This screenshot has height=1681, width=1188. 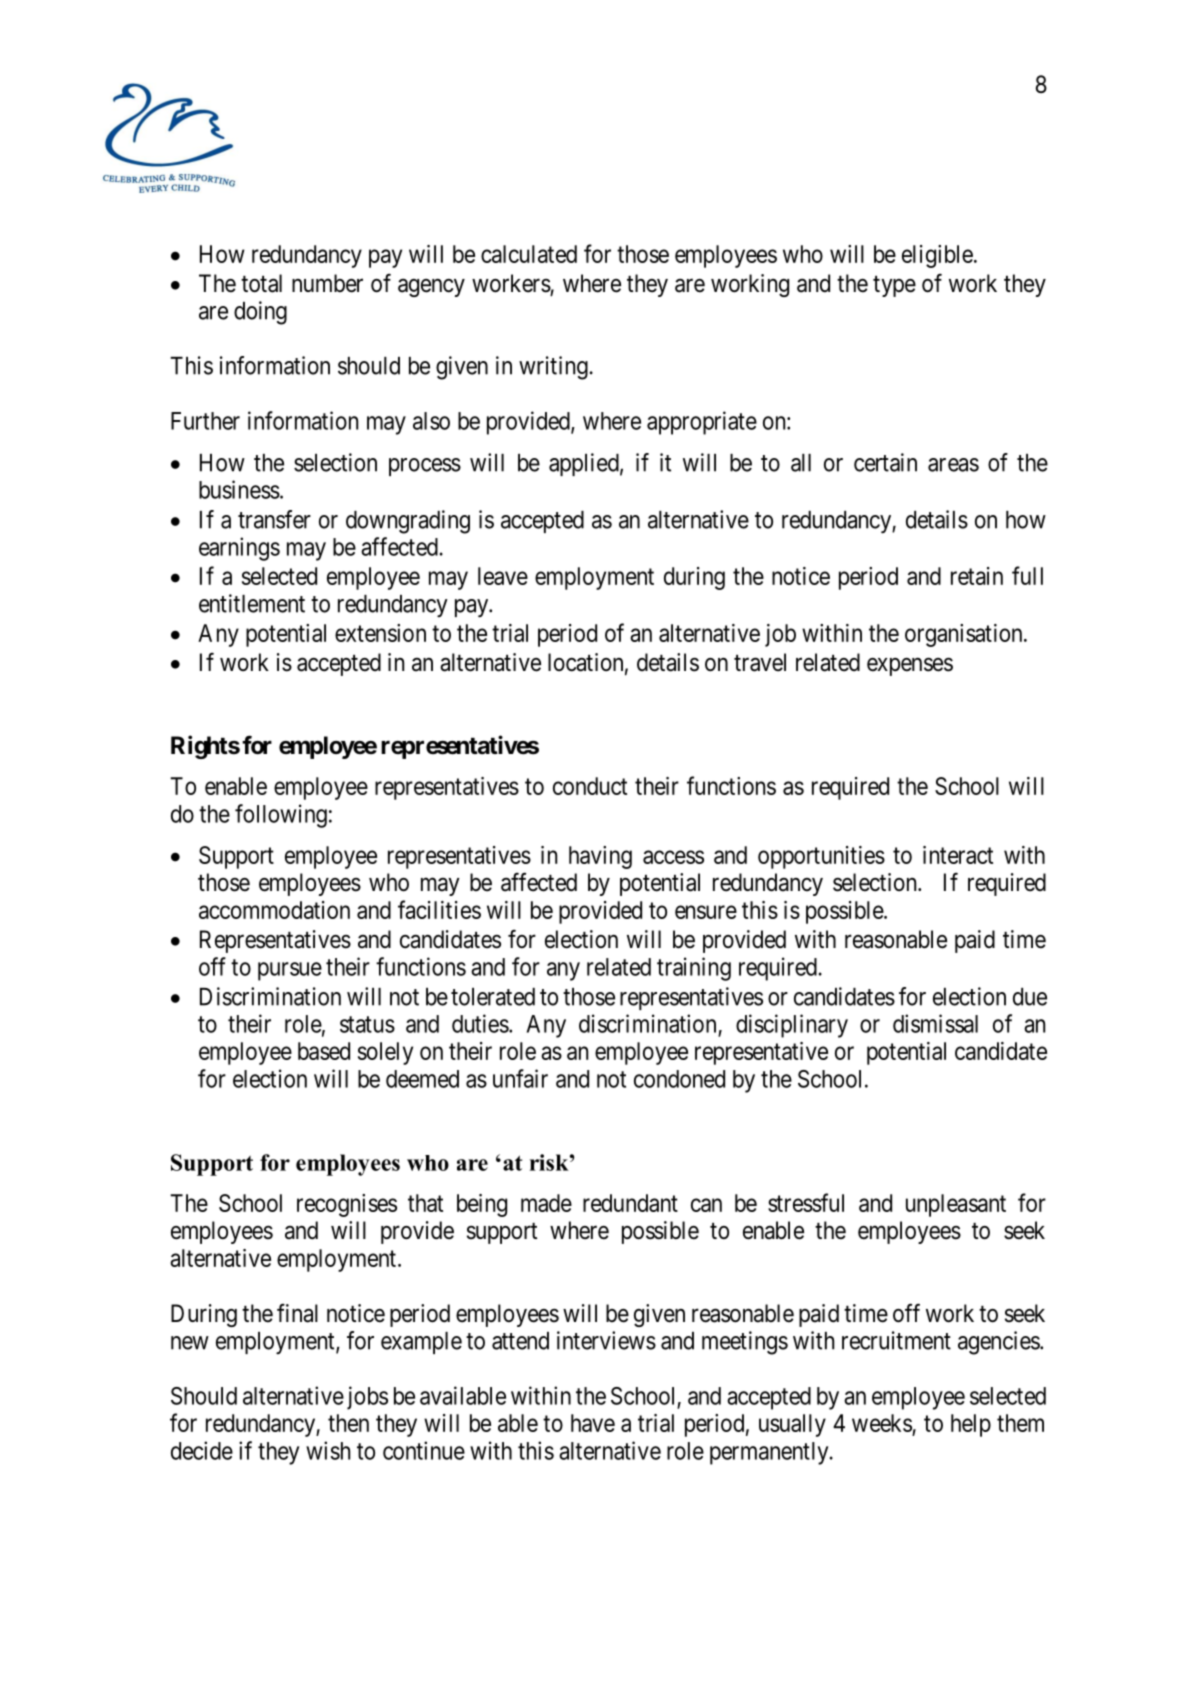 What do you see at coordinates (590, 786) in the screenshot?
I see `conduct` at bounding box center [590, 786].
